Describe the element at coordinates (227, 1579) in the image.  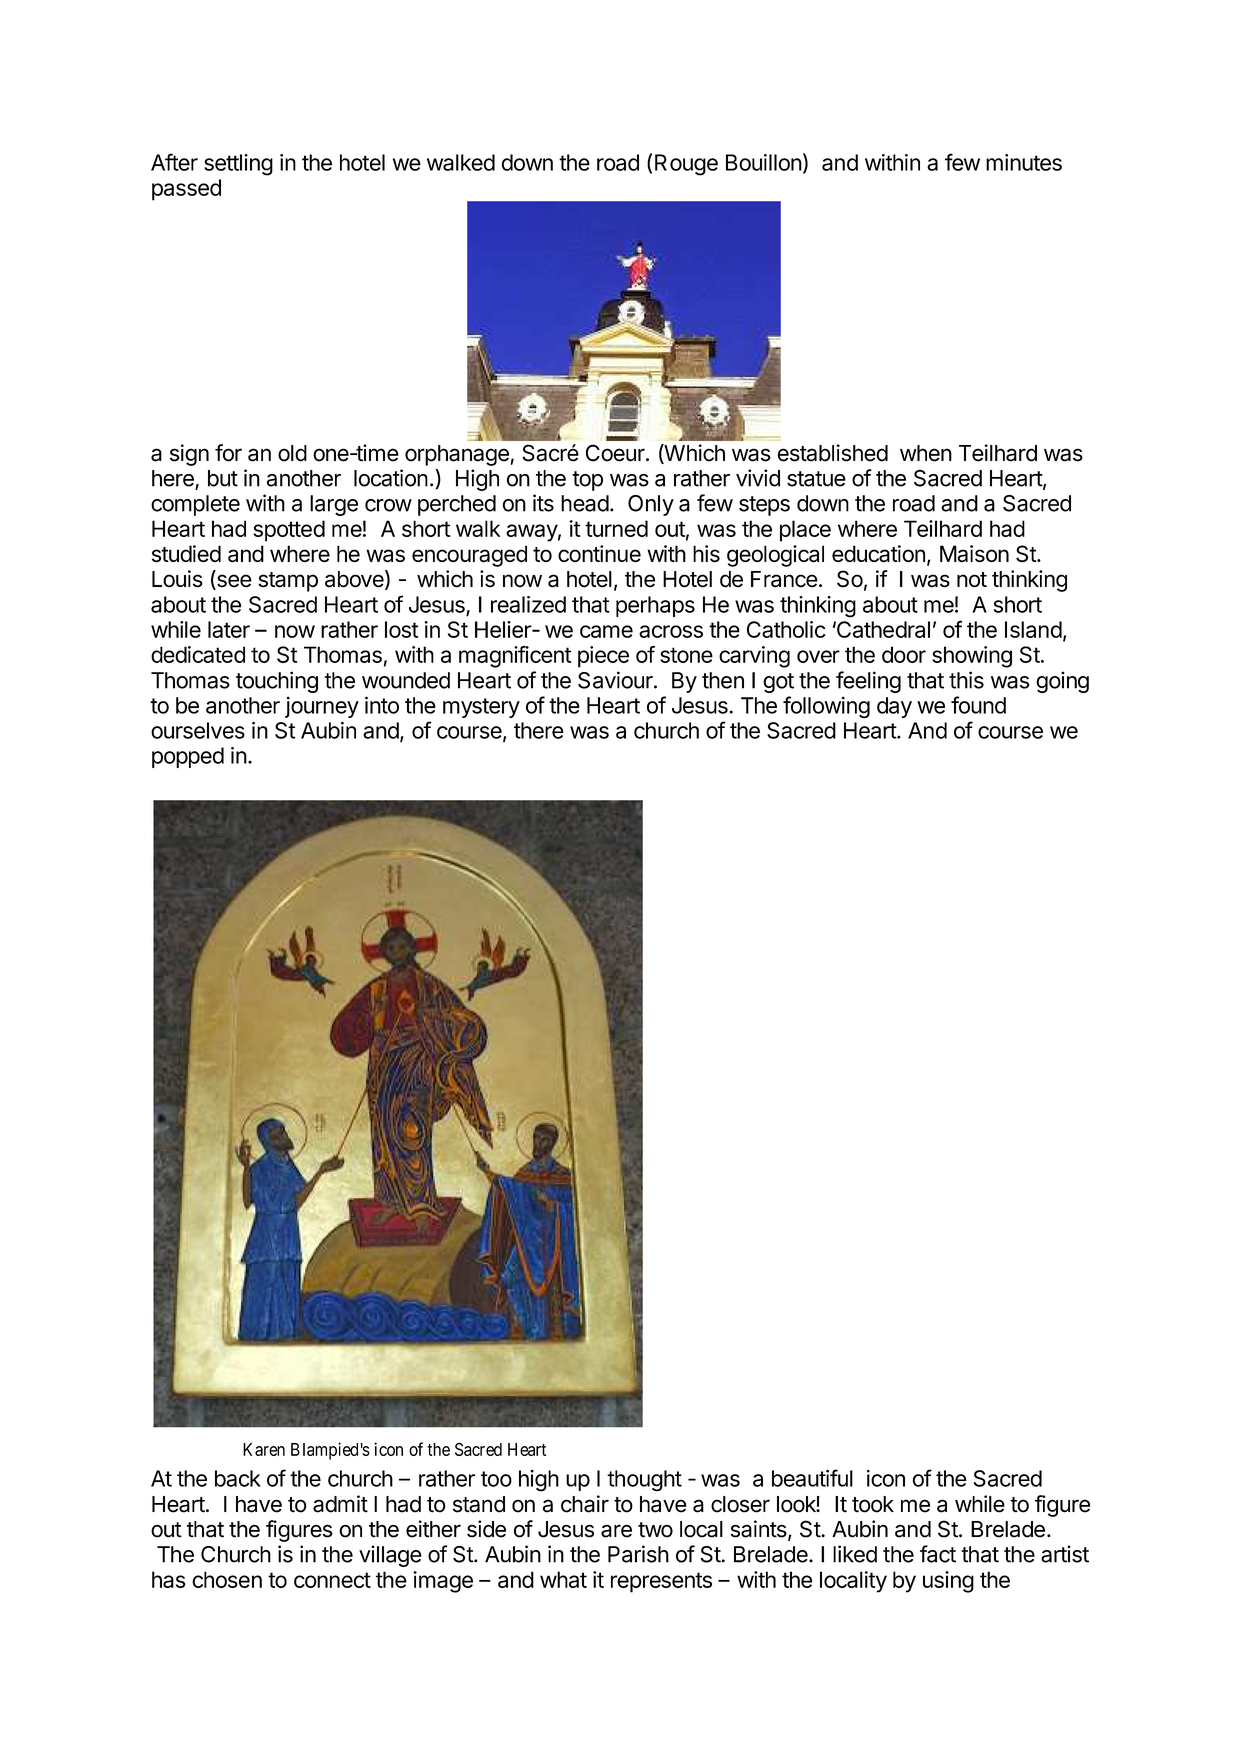
I see `chosen` at that location.
